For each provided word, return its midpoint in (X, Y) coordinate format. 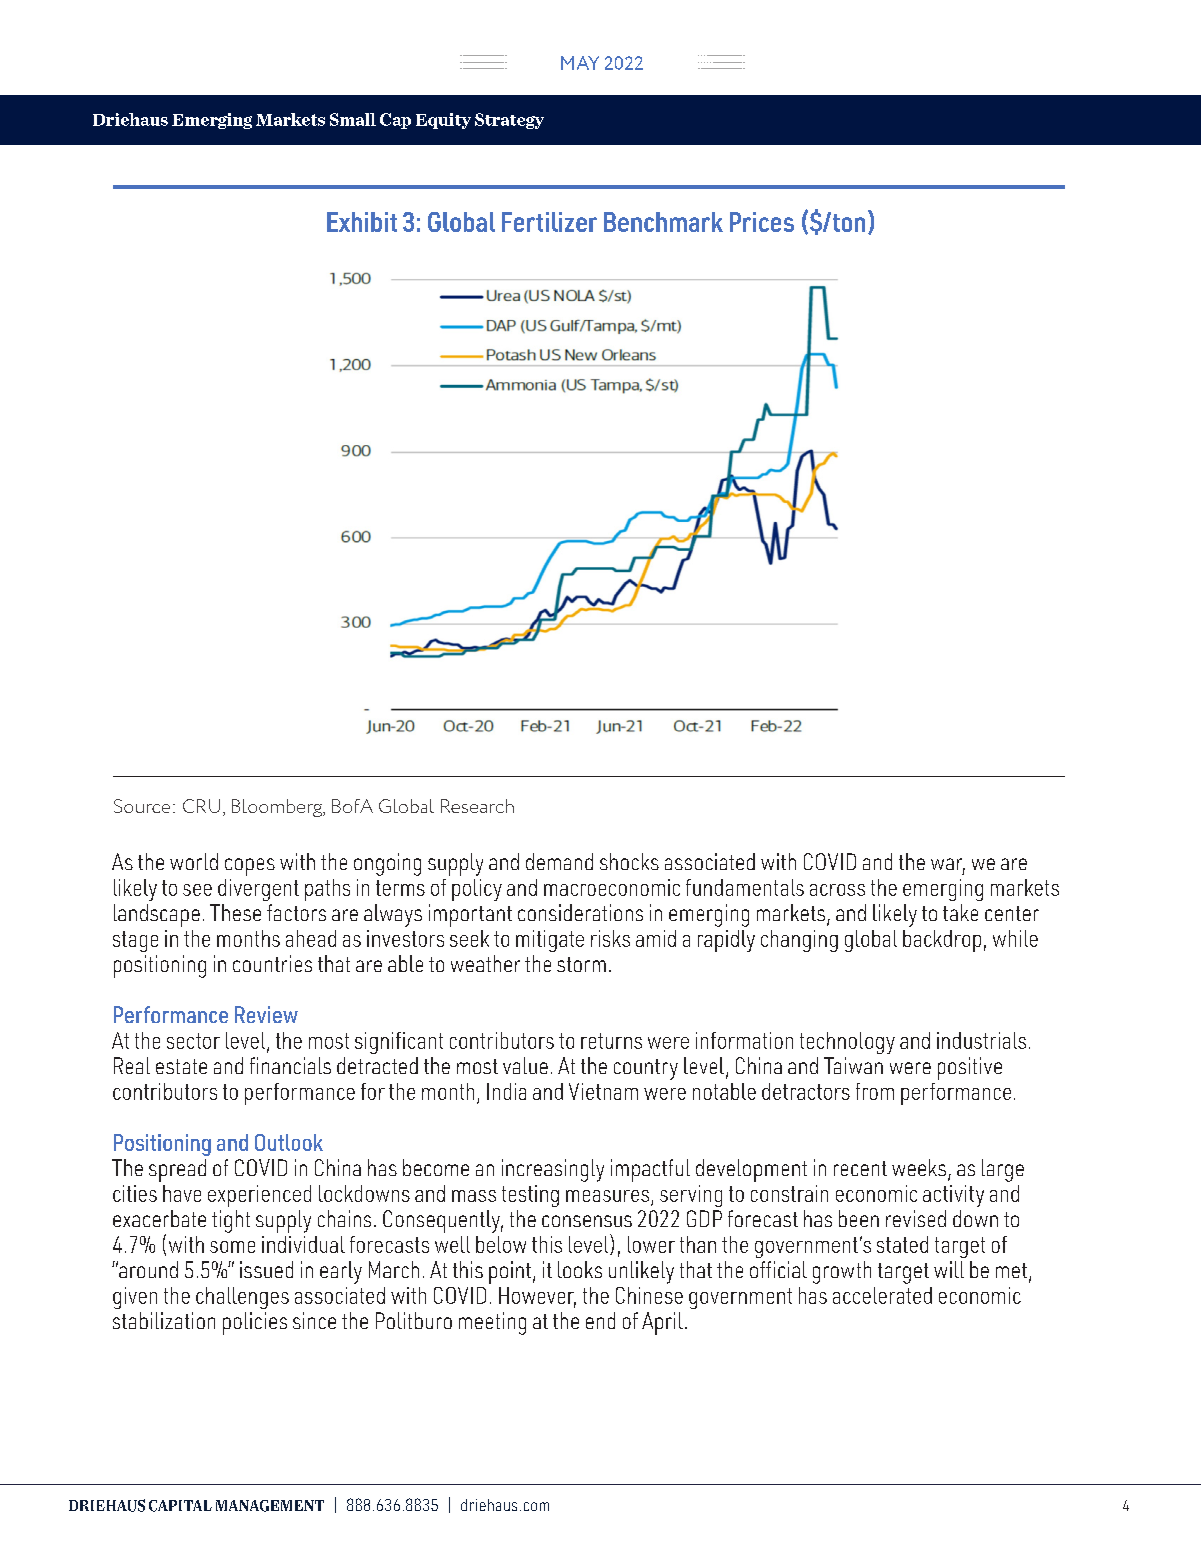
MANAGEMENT (270, 1506)
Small (353, 119)
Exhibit (362, 222)
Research (477, 806)
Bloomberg (278, 808)
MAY (580, 63)
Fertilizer (549, 222)
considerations (580, 912)
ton (847, 222)
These (235, 912)
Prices (762, 222)
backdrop (942, 941)
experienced (259, 1196)
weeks (920, 1169)
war (948, 865)
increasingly (553, 1170)
